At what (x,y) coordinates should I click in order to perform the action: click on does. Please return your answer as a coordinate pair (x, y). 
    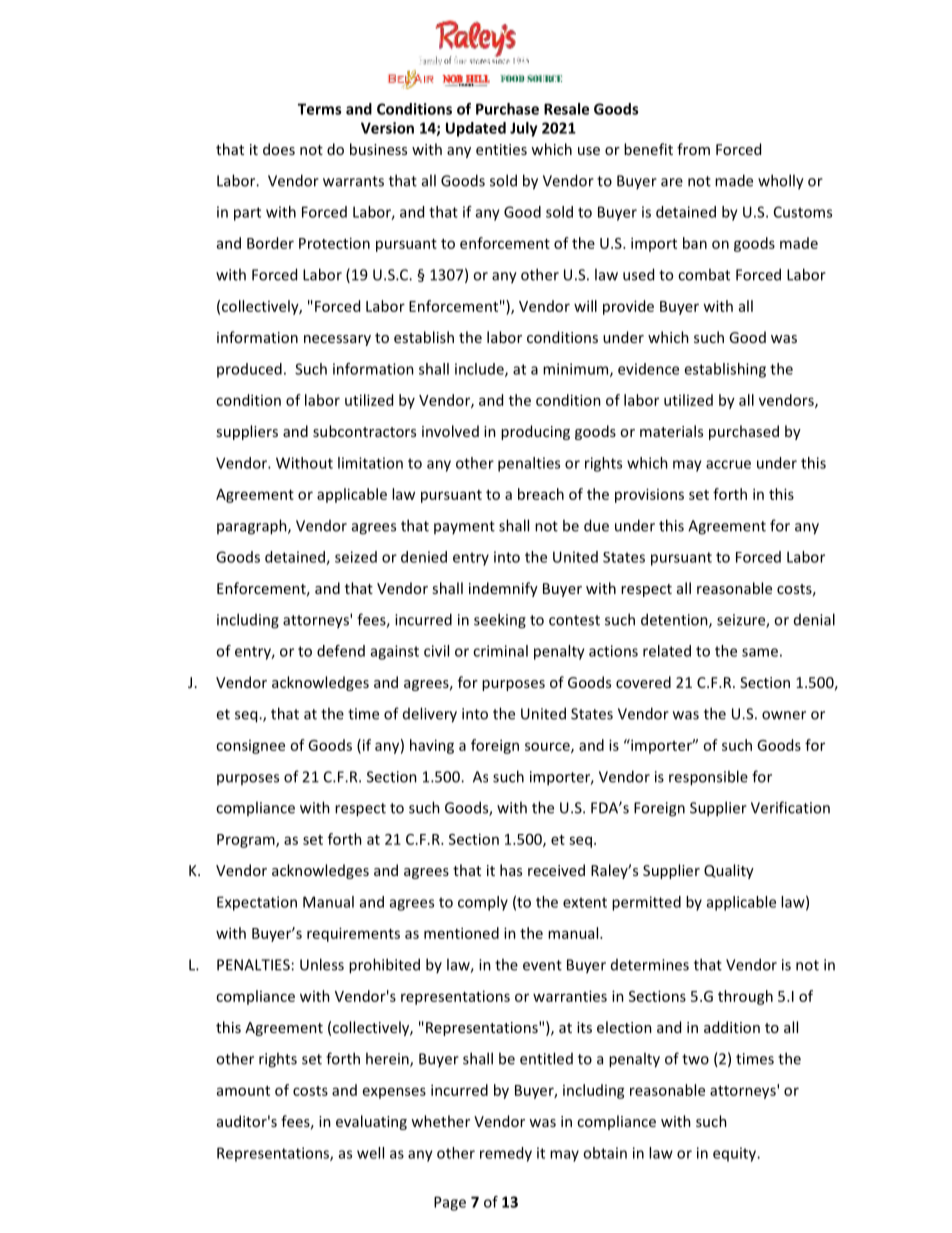
    Looking at the image, I should click on (279, 149).
